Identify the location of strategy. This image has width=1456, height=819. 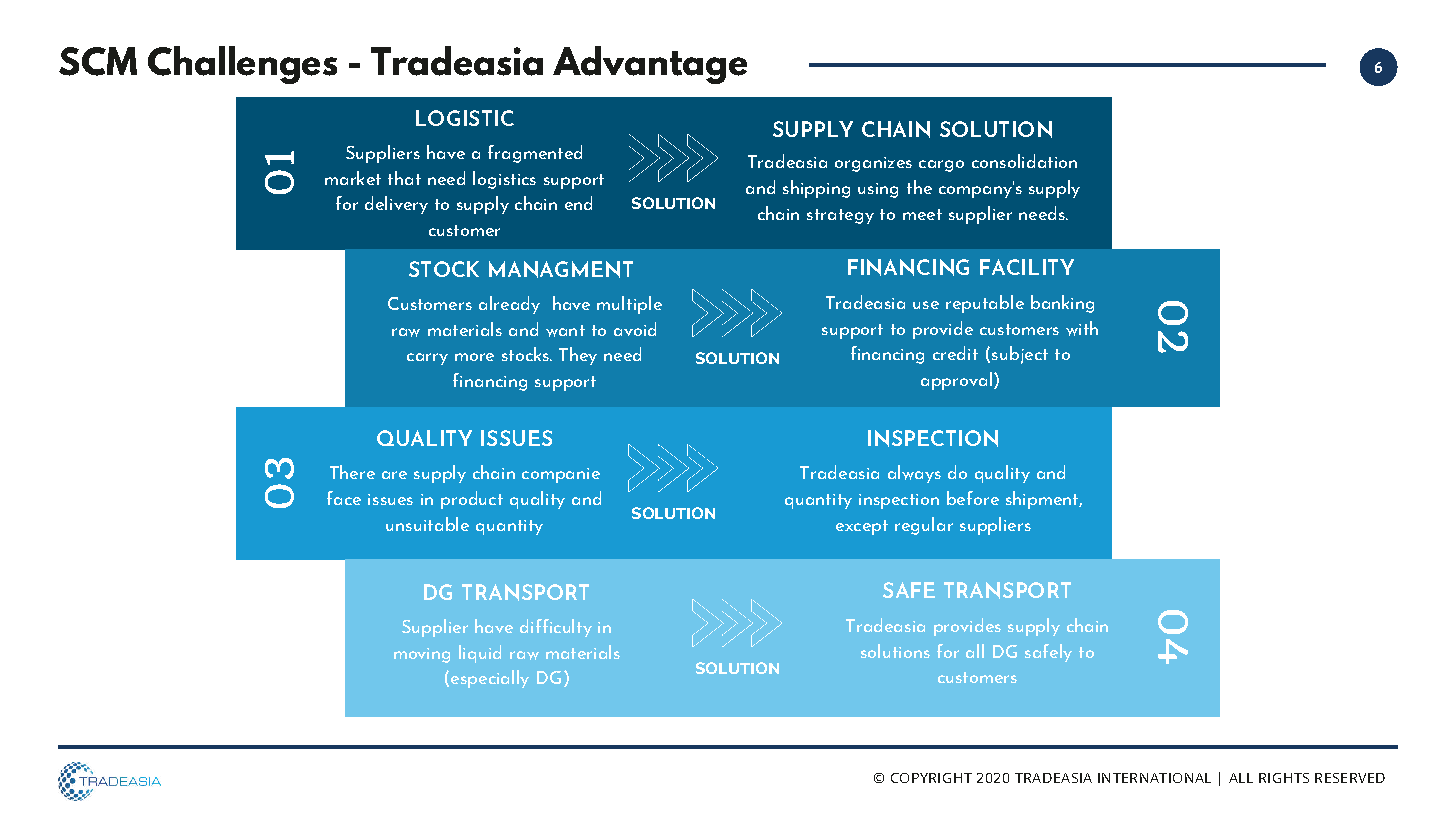
(840, 216).
